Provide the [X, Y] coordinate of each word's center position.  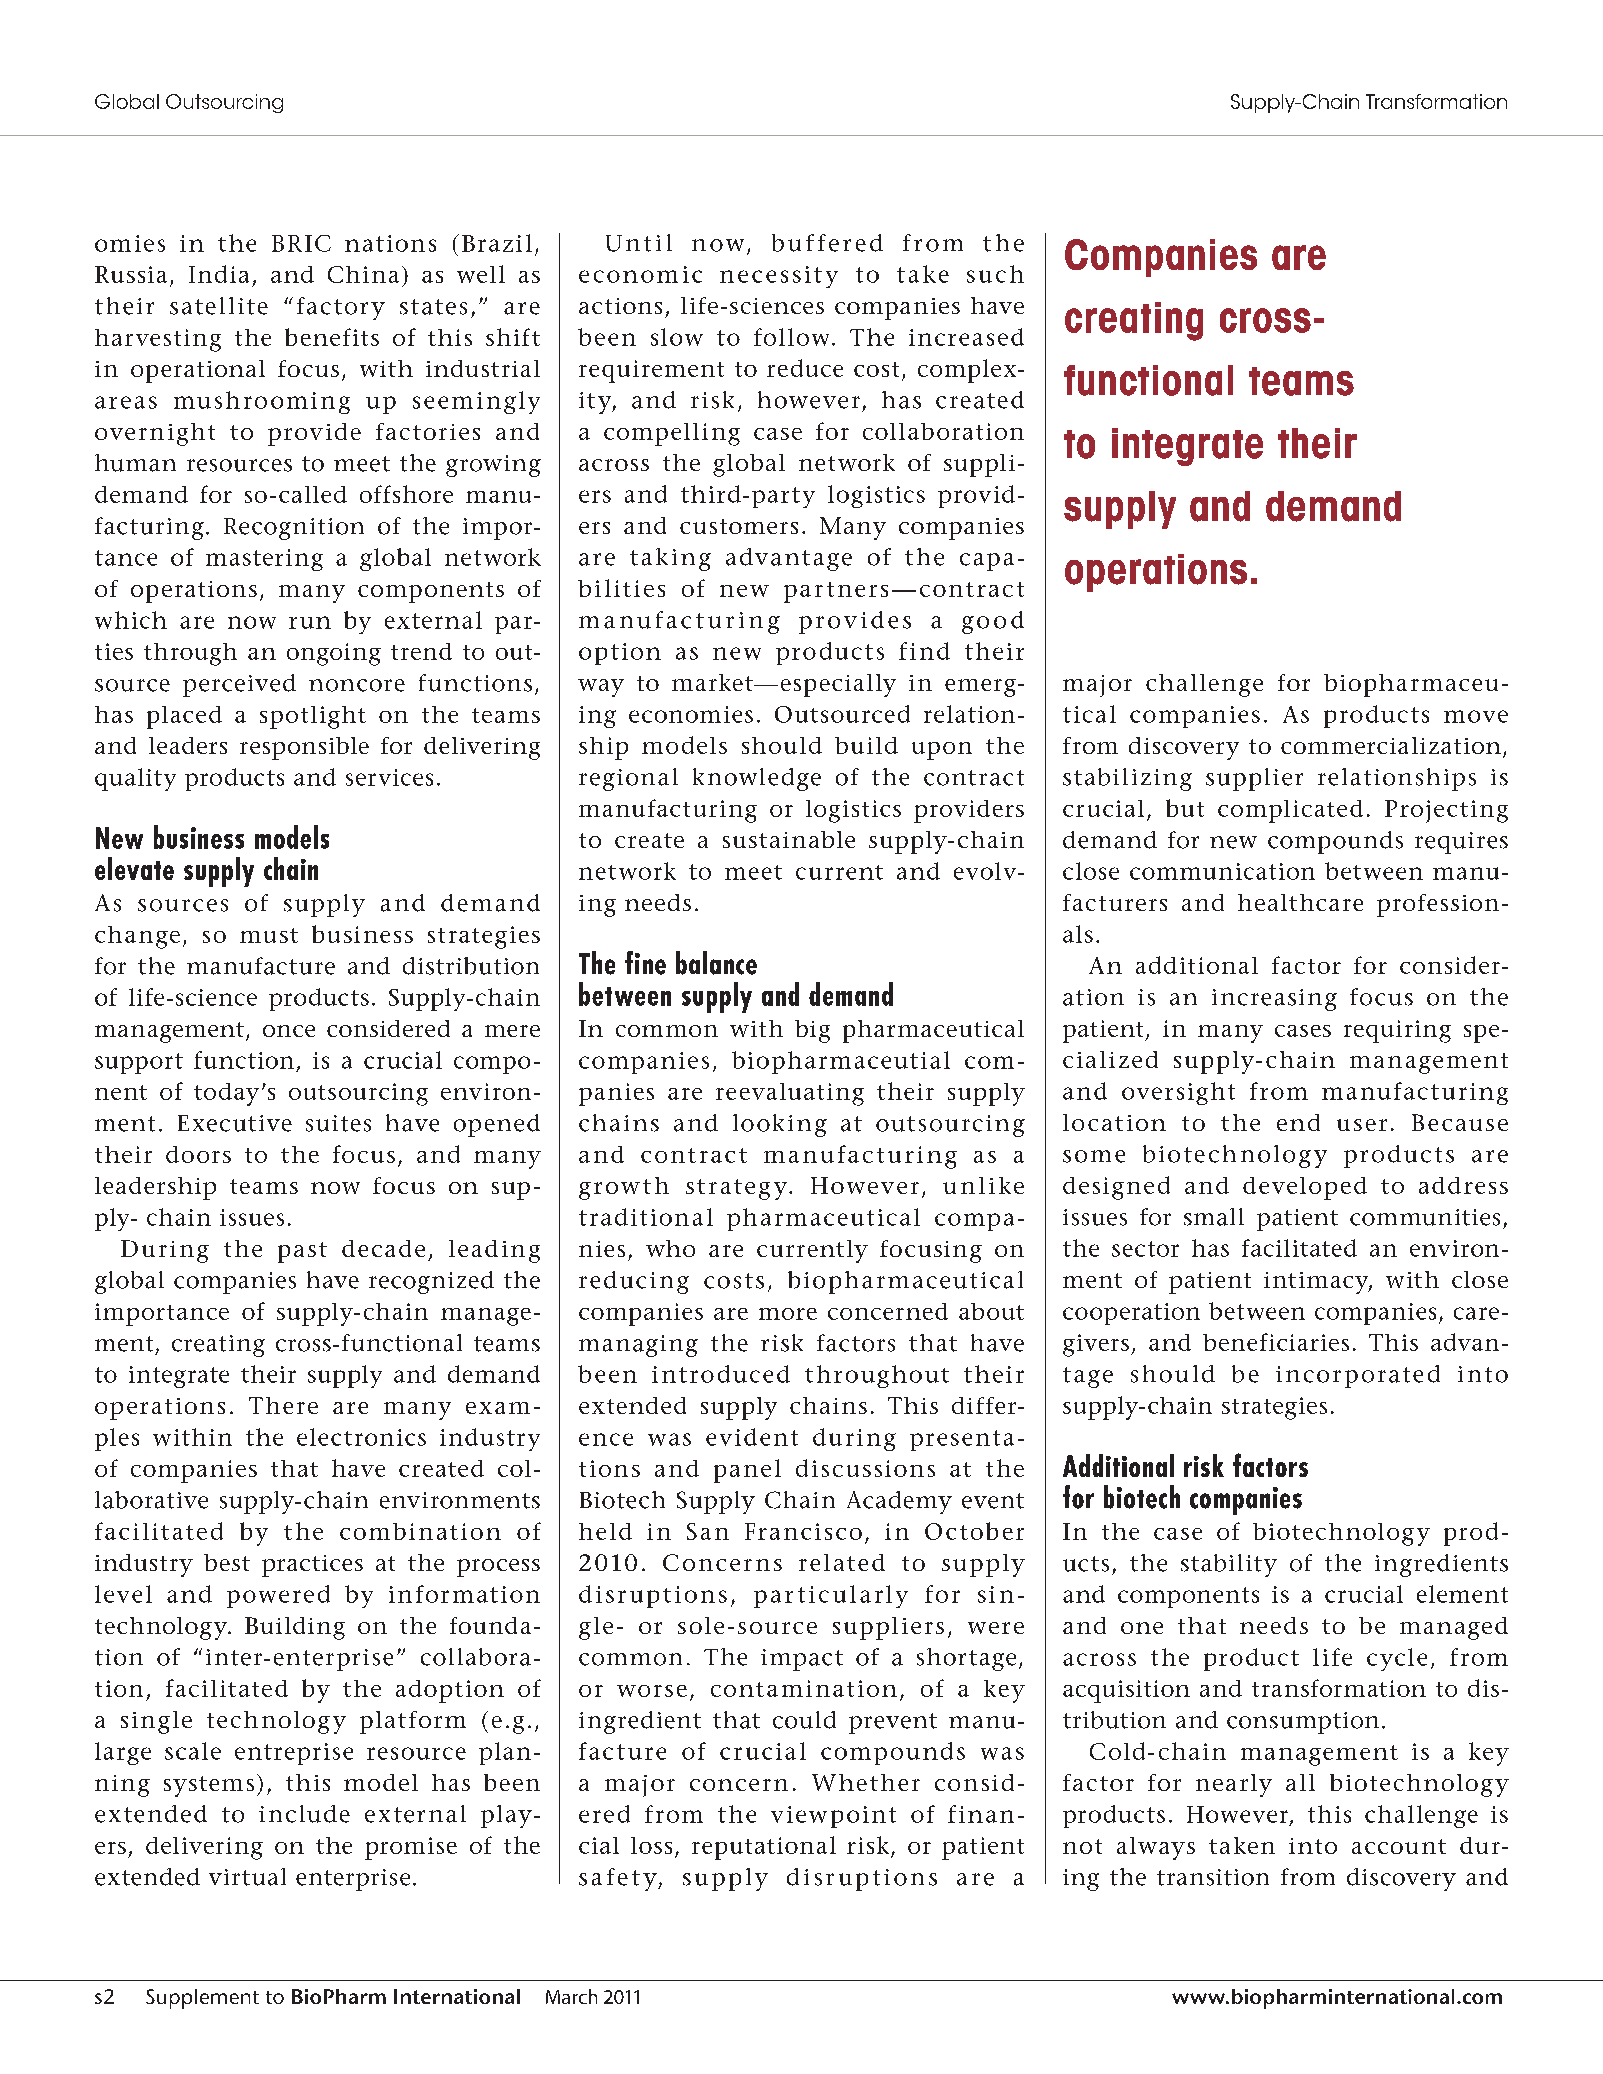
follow [791, 337]
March [571, 1996]
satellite [219, 306]
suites [338, 1123]
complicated [1290, 811]
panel [747, 1471]
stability [1229, 1565]
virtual [247, 1877]
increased [966, 337]
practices [312, 1566]
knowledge [757, 779]
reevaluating [790, 1094]
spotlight [313, 717]
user [1362, 1125]
